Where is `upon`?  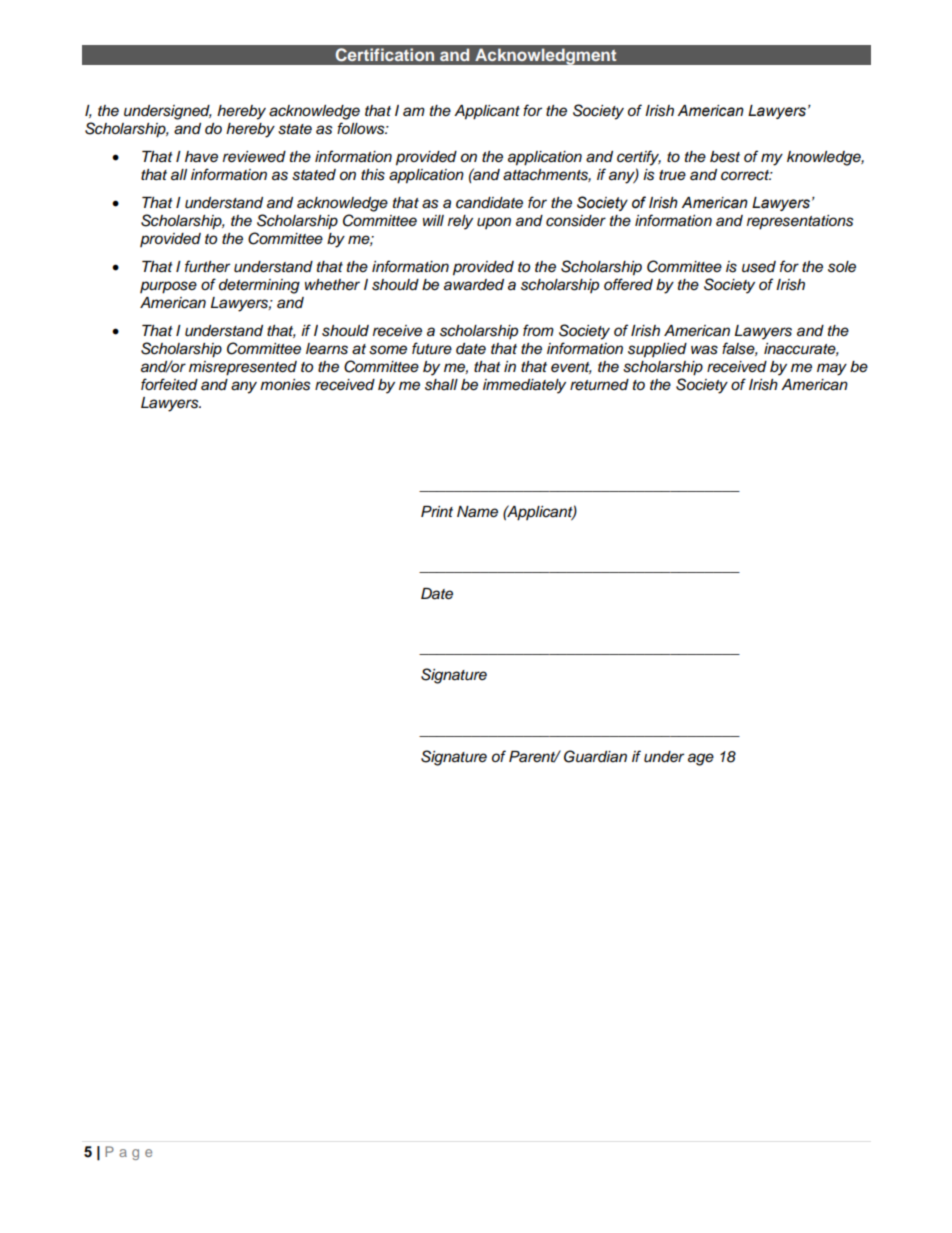
upon is located at coordinates (494, 223).
